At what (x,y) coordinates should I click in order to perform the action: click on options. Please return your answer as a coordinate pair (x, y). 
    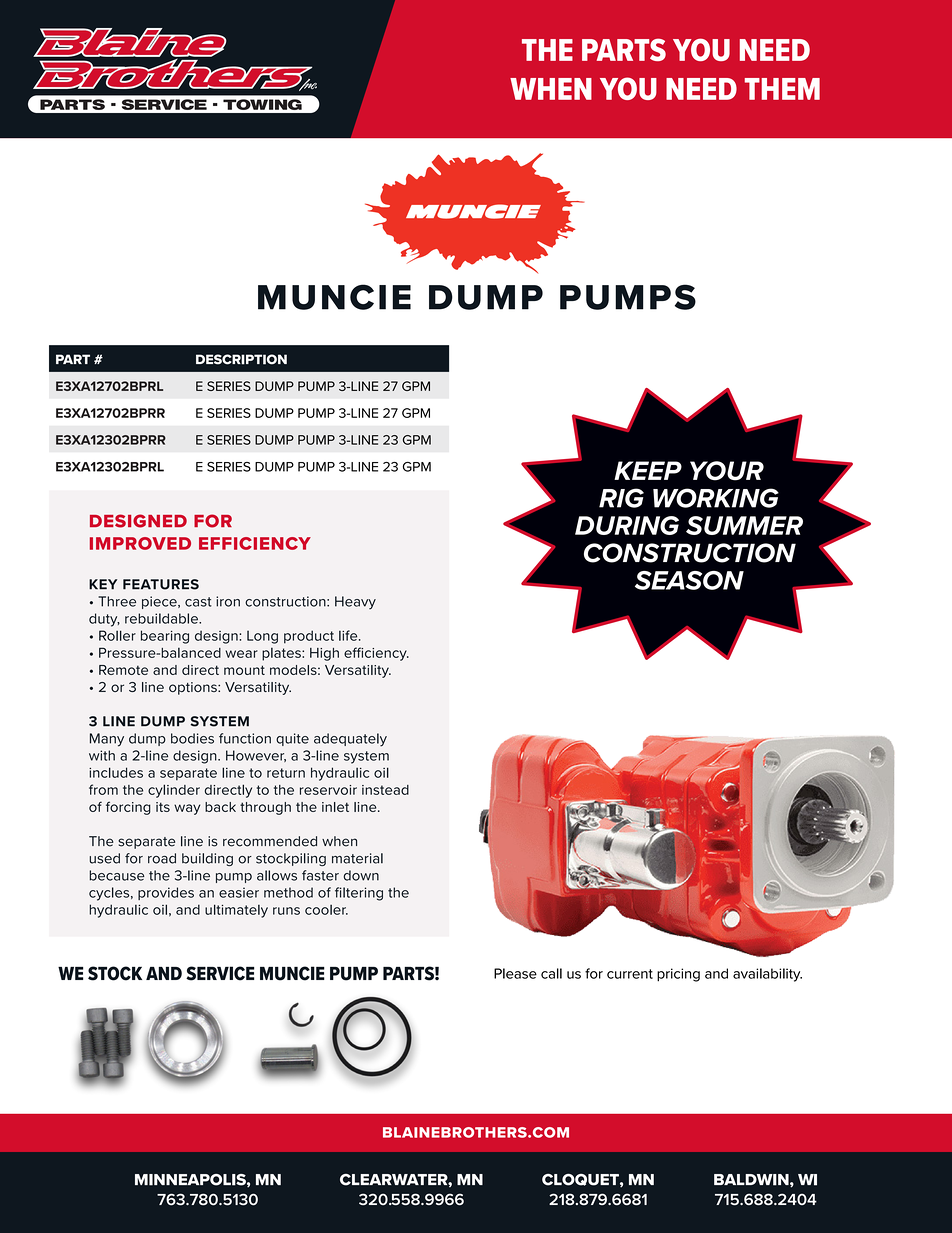
    Looking at the image, I should click on (194, 688).
